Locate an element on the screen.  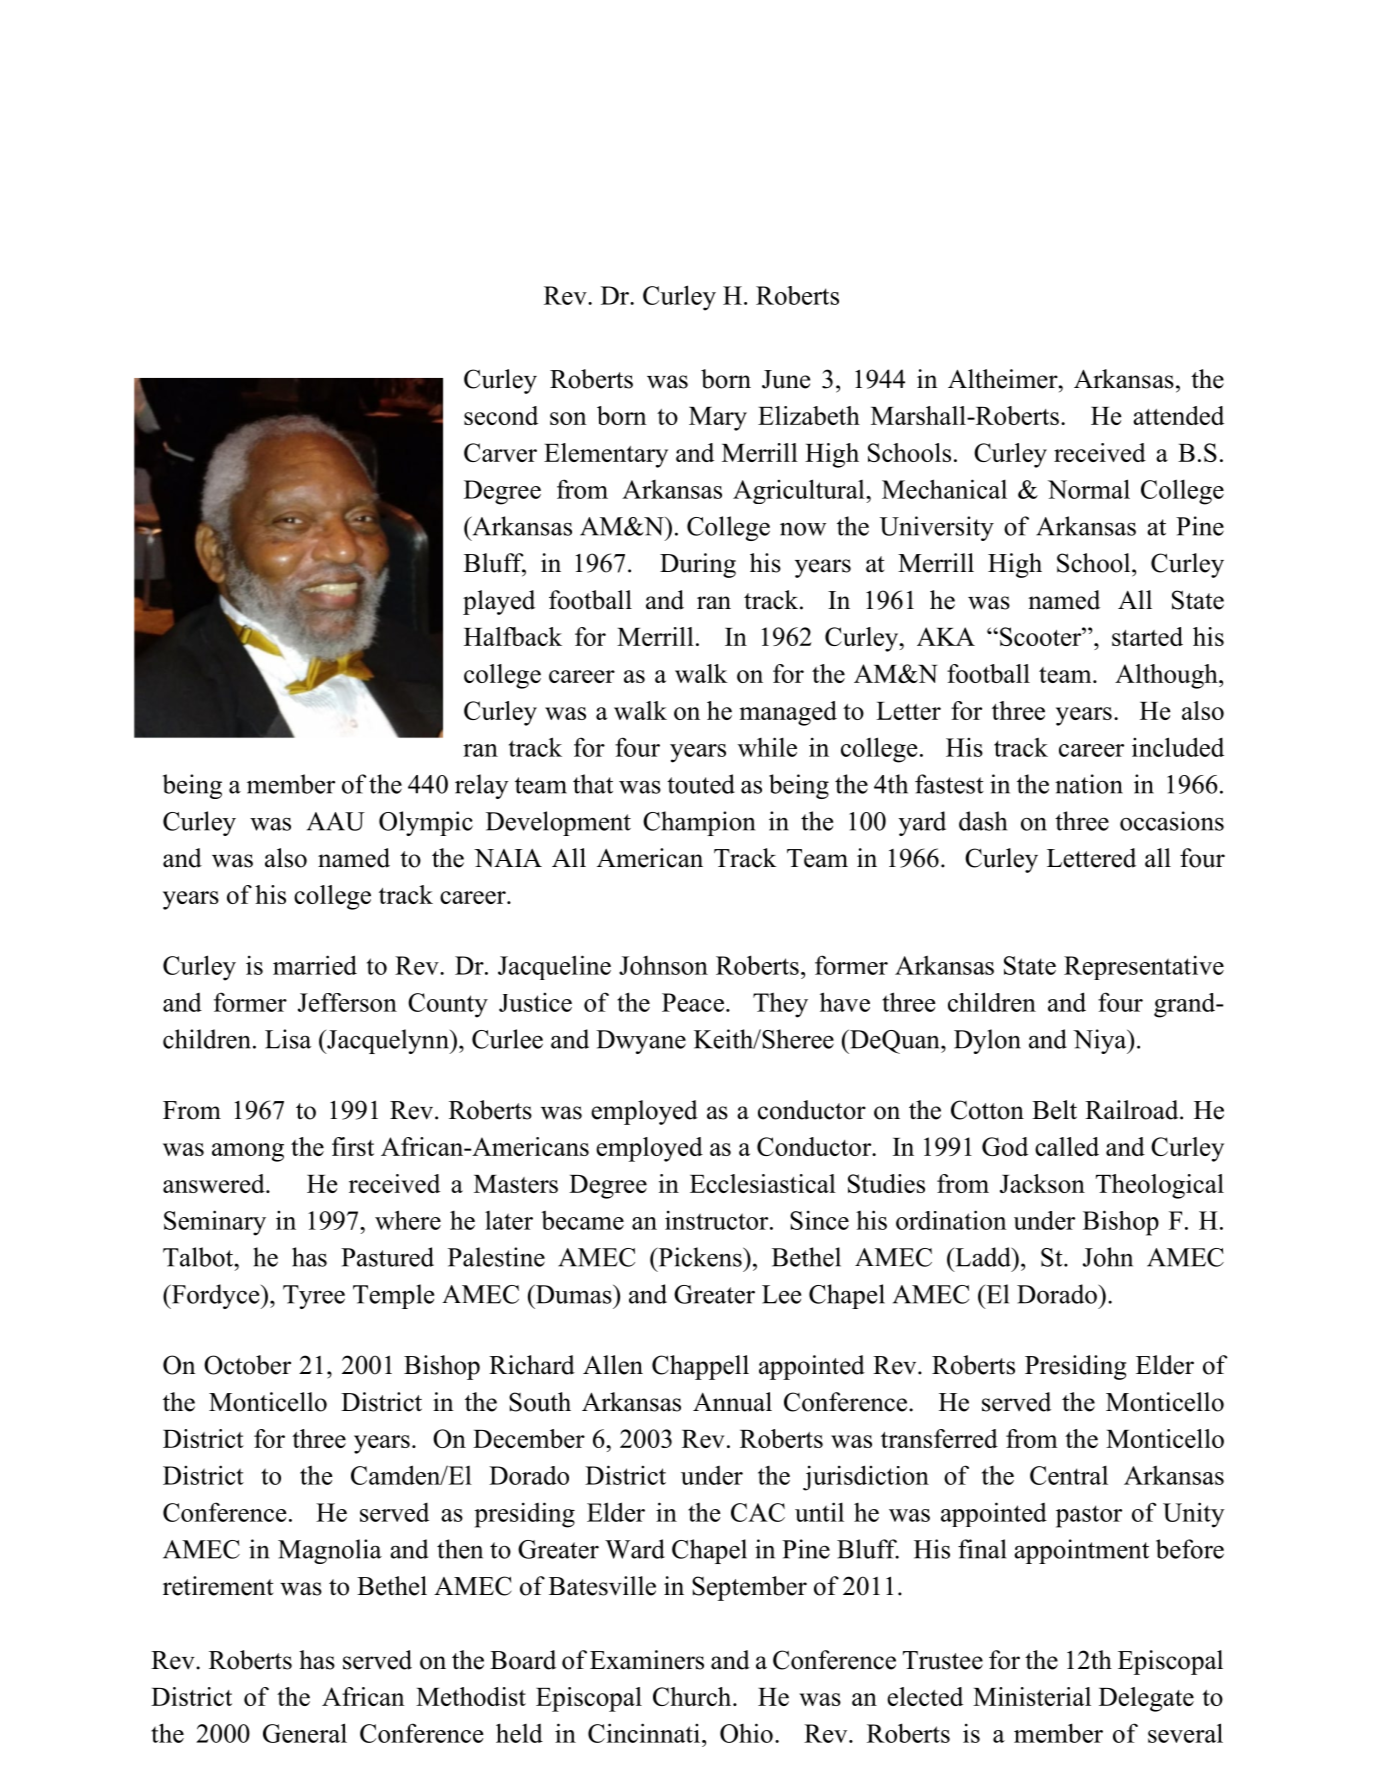
AAU is located at coordinates (336, 821).
